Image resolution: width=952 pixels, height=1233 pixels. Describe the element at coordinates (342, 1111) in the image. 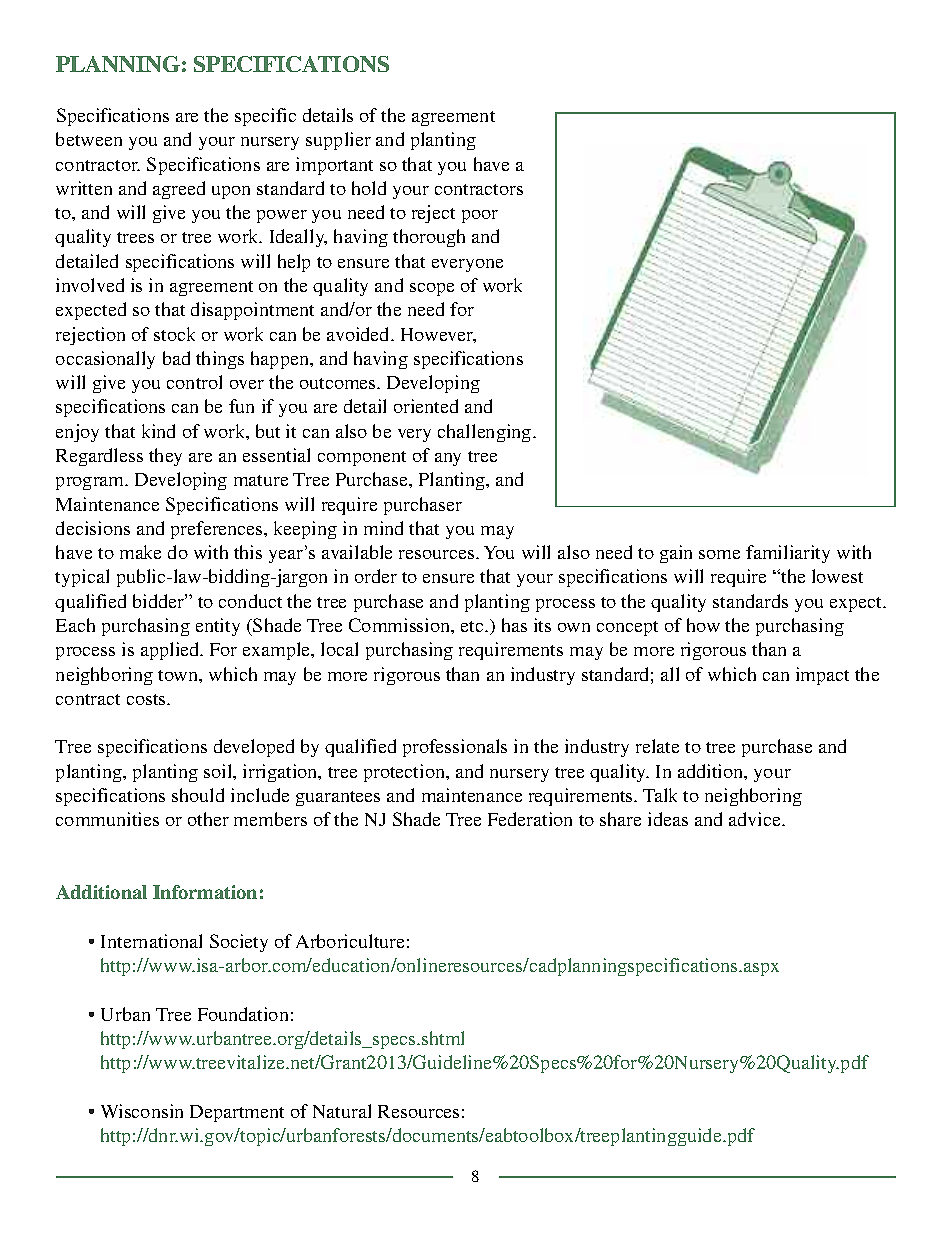

I see `Natural` at that location.
